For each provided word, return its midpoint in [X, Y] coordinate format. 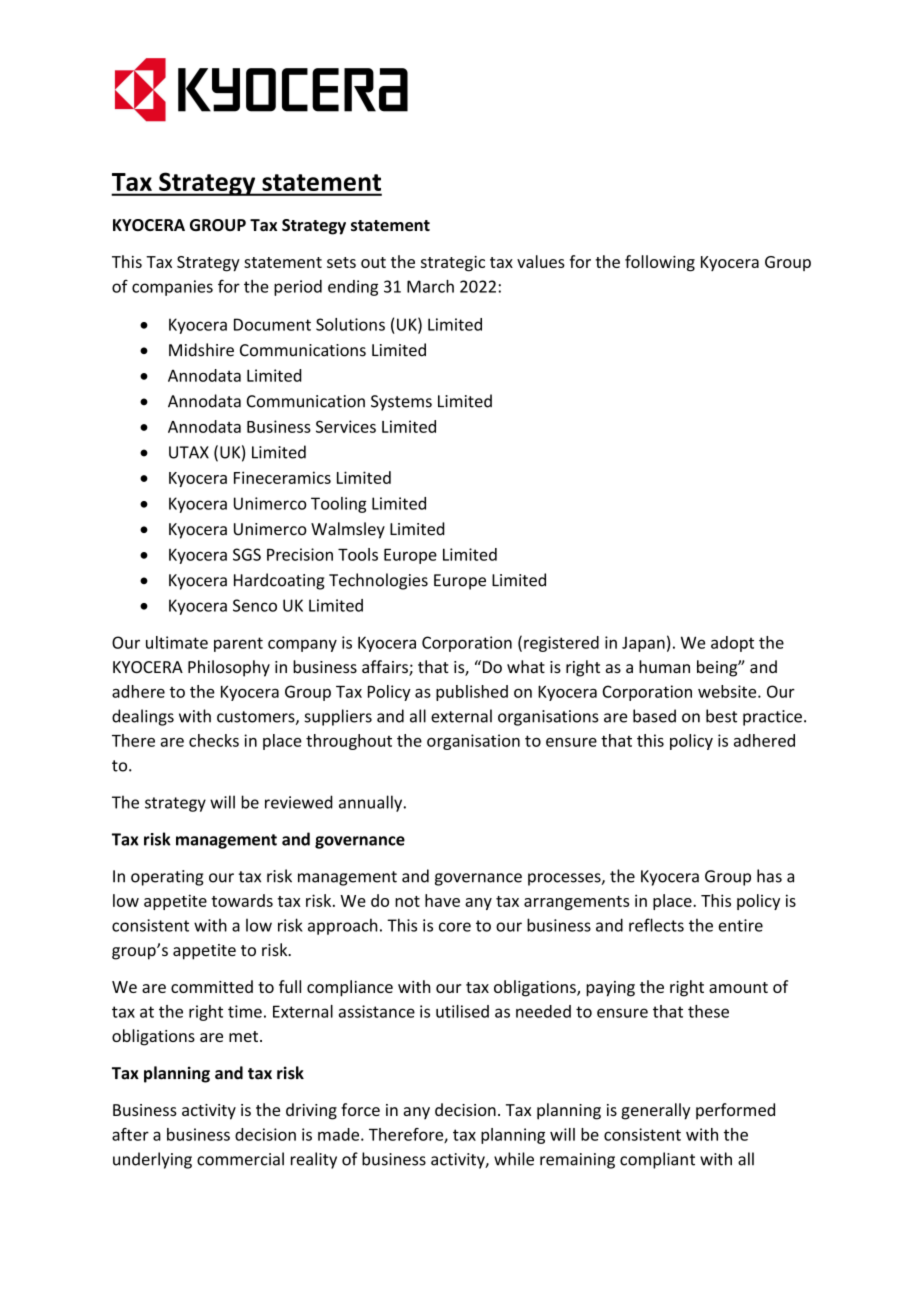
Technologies [378, 581]
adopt [732, 644]
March [430, 286]
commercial [240, 1159]
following [660, 263]
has [769, 876]
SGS [247, 554]
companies [172, 288]
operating [167, 878]
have [442, 900]
